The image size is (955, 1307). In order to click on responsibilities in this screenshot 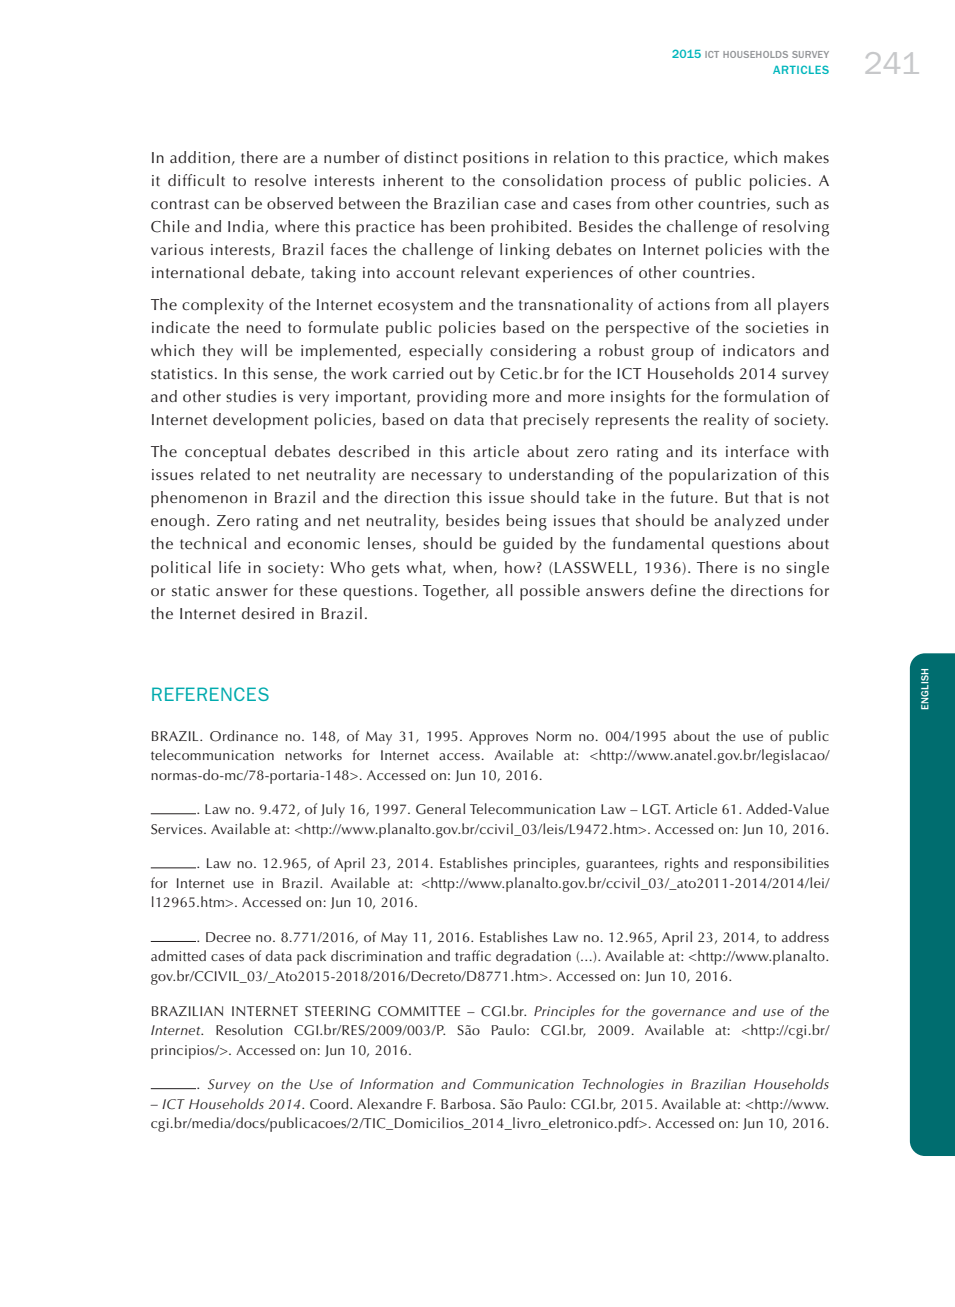, I will do `click(781, 864)`.
